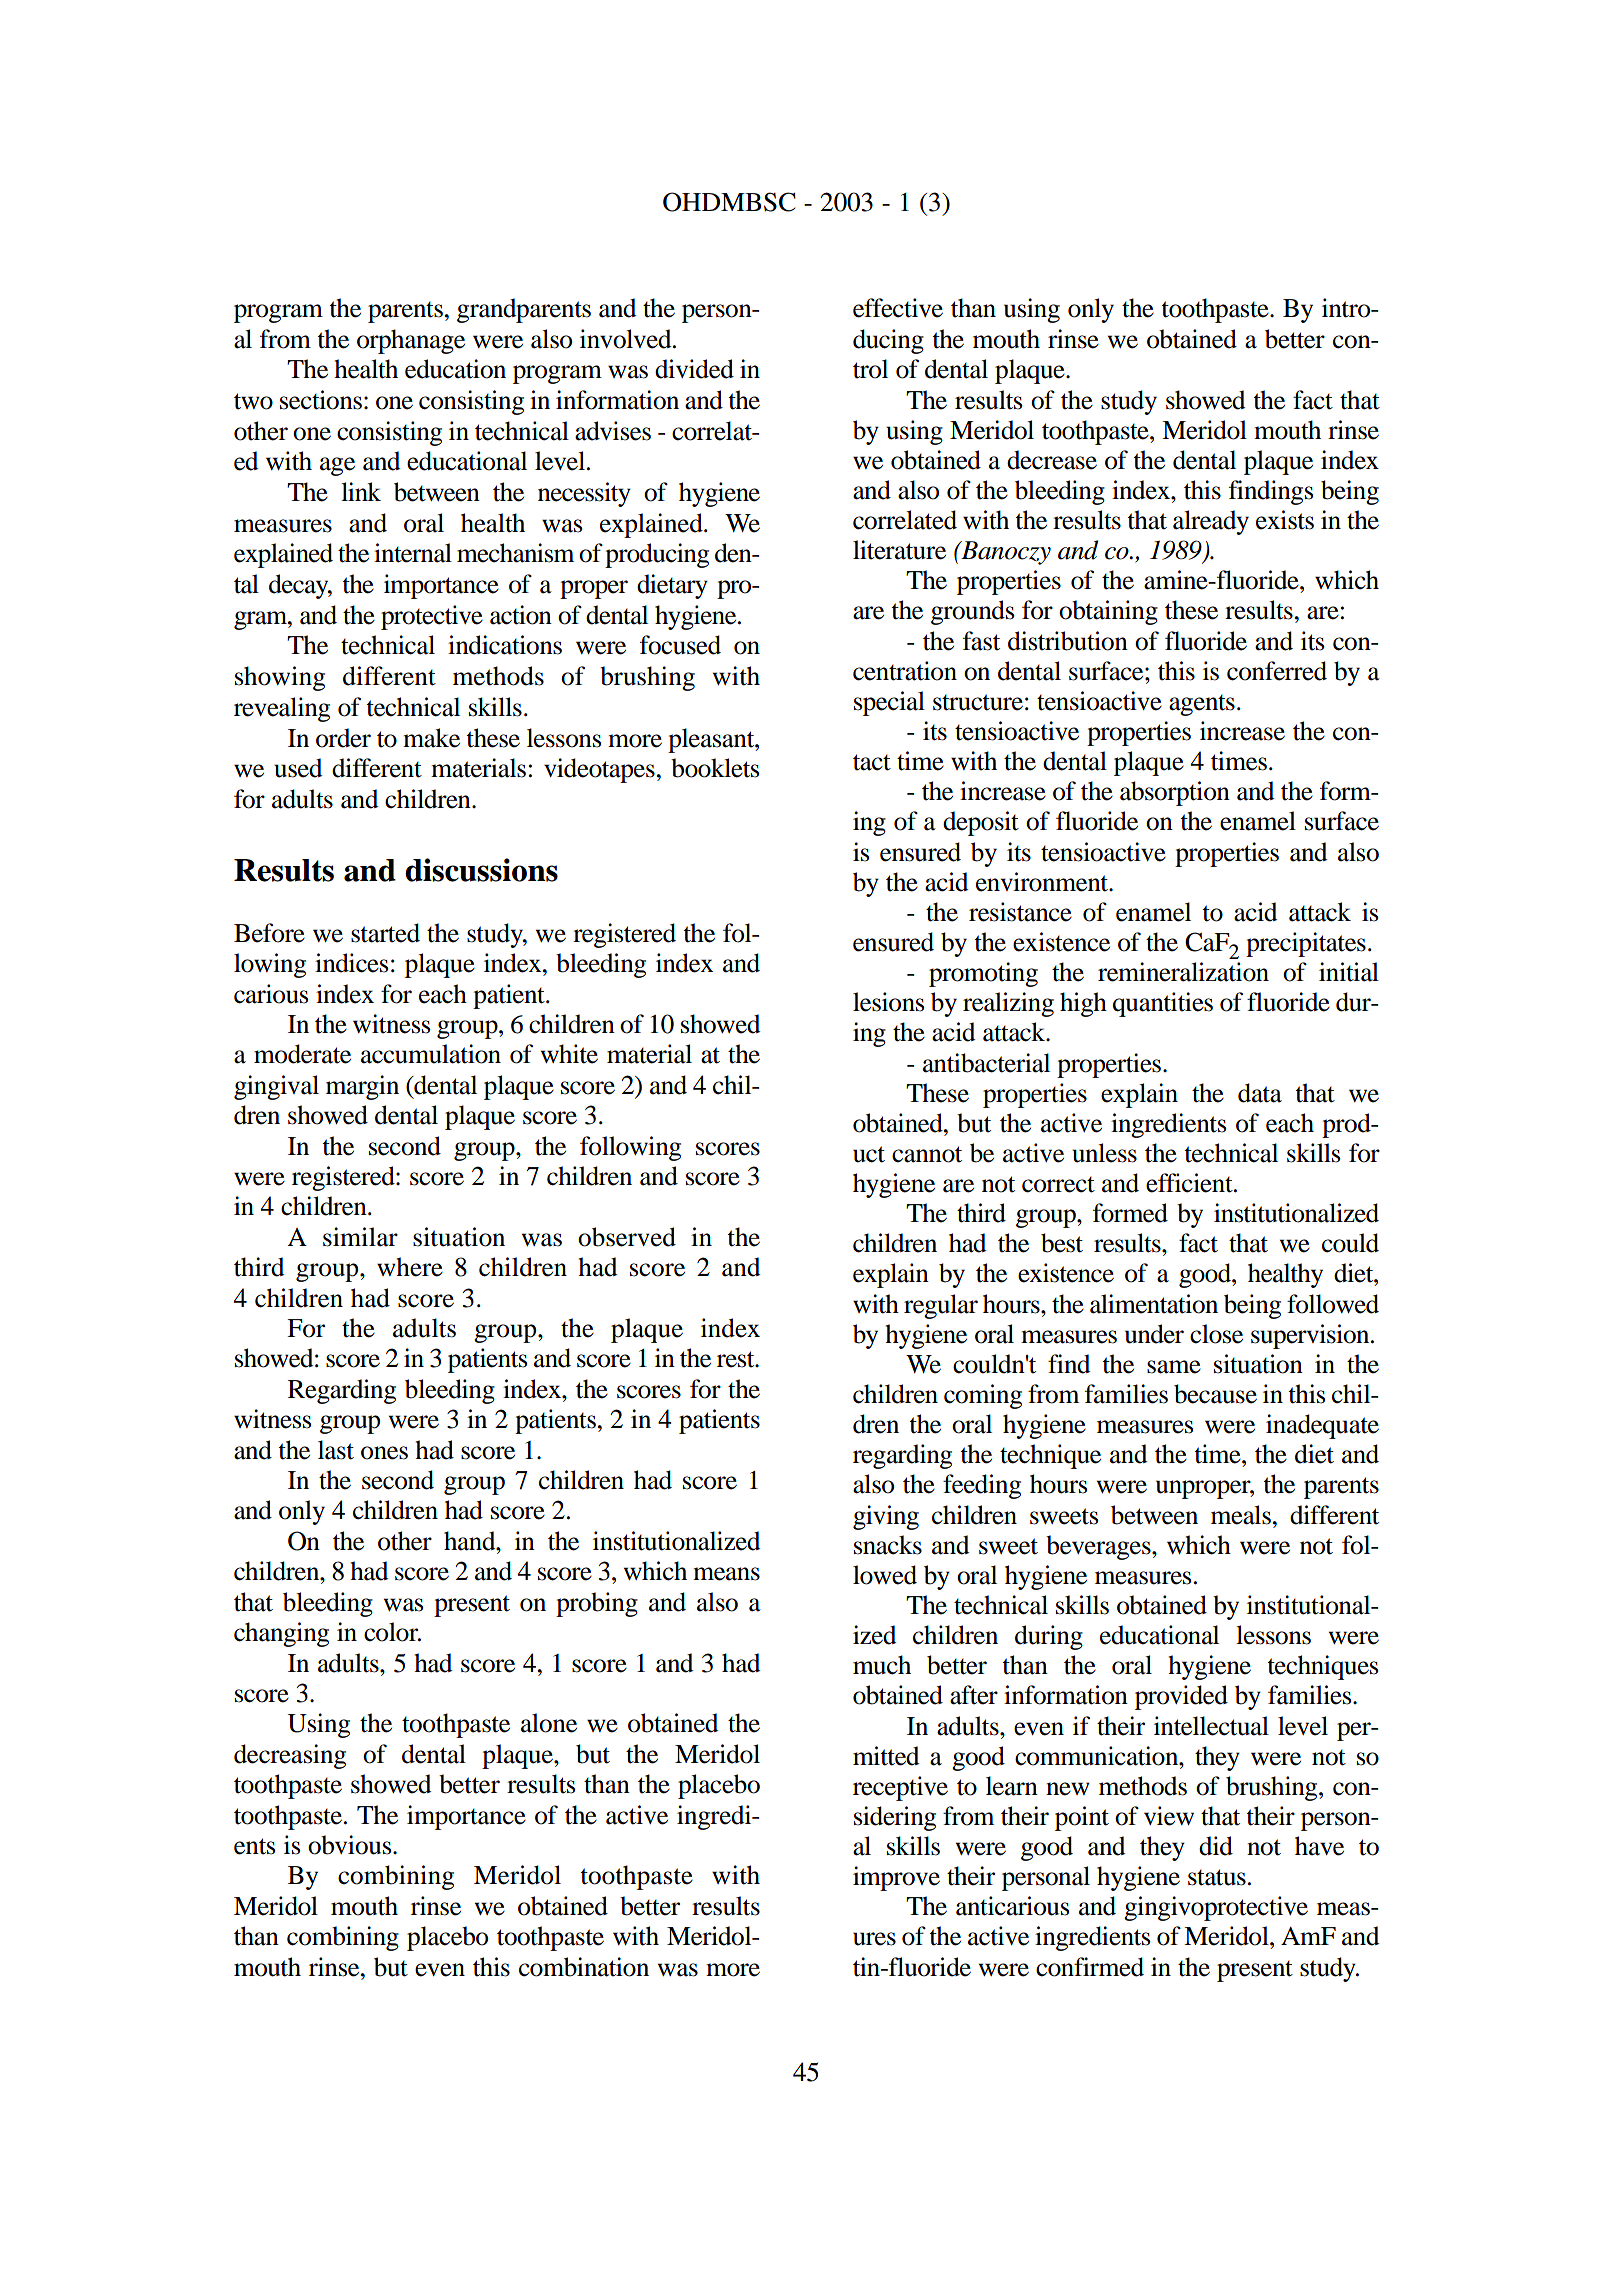 This screenshot has height=2280, width=1611. I want to click on order, so click(343, 738).
